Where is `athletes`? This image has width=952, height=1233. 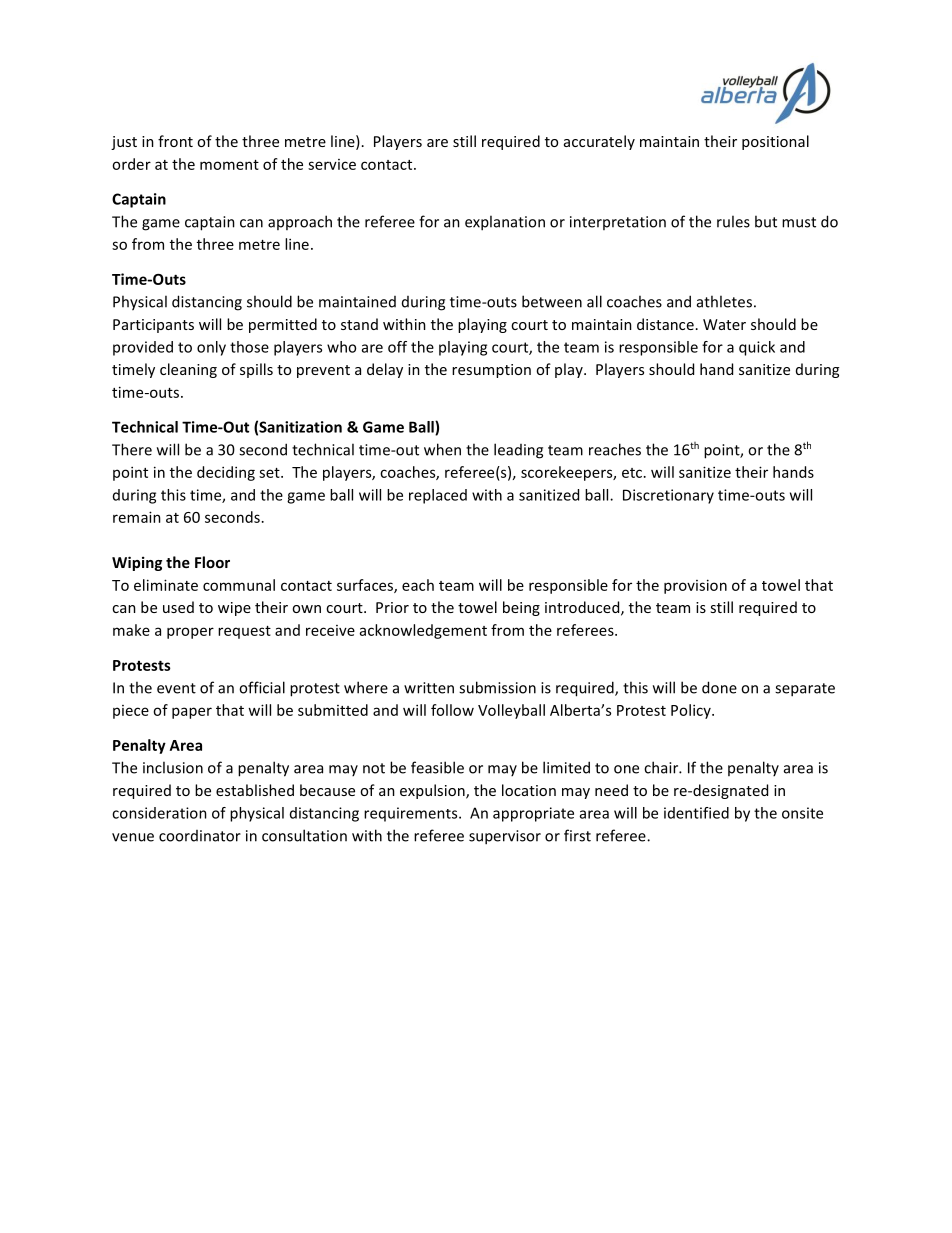
athletes is located at coordinates (724, 301).
